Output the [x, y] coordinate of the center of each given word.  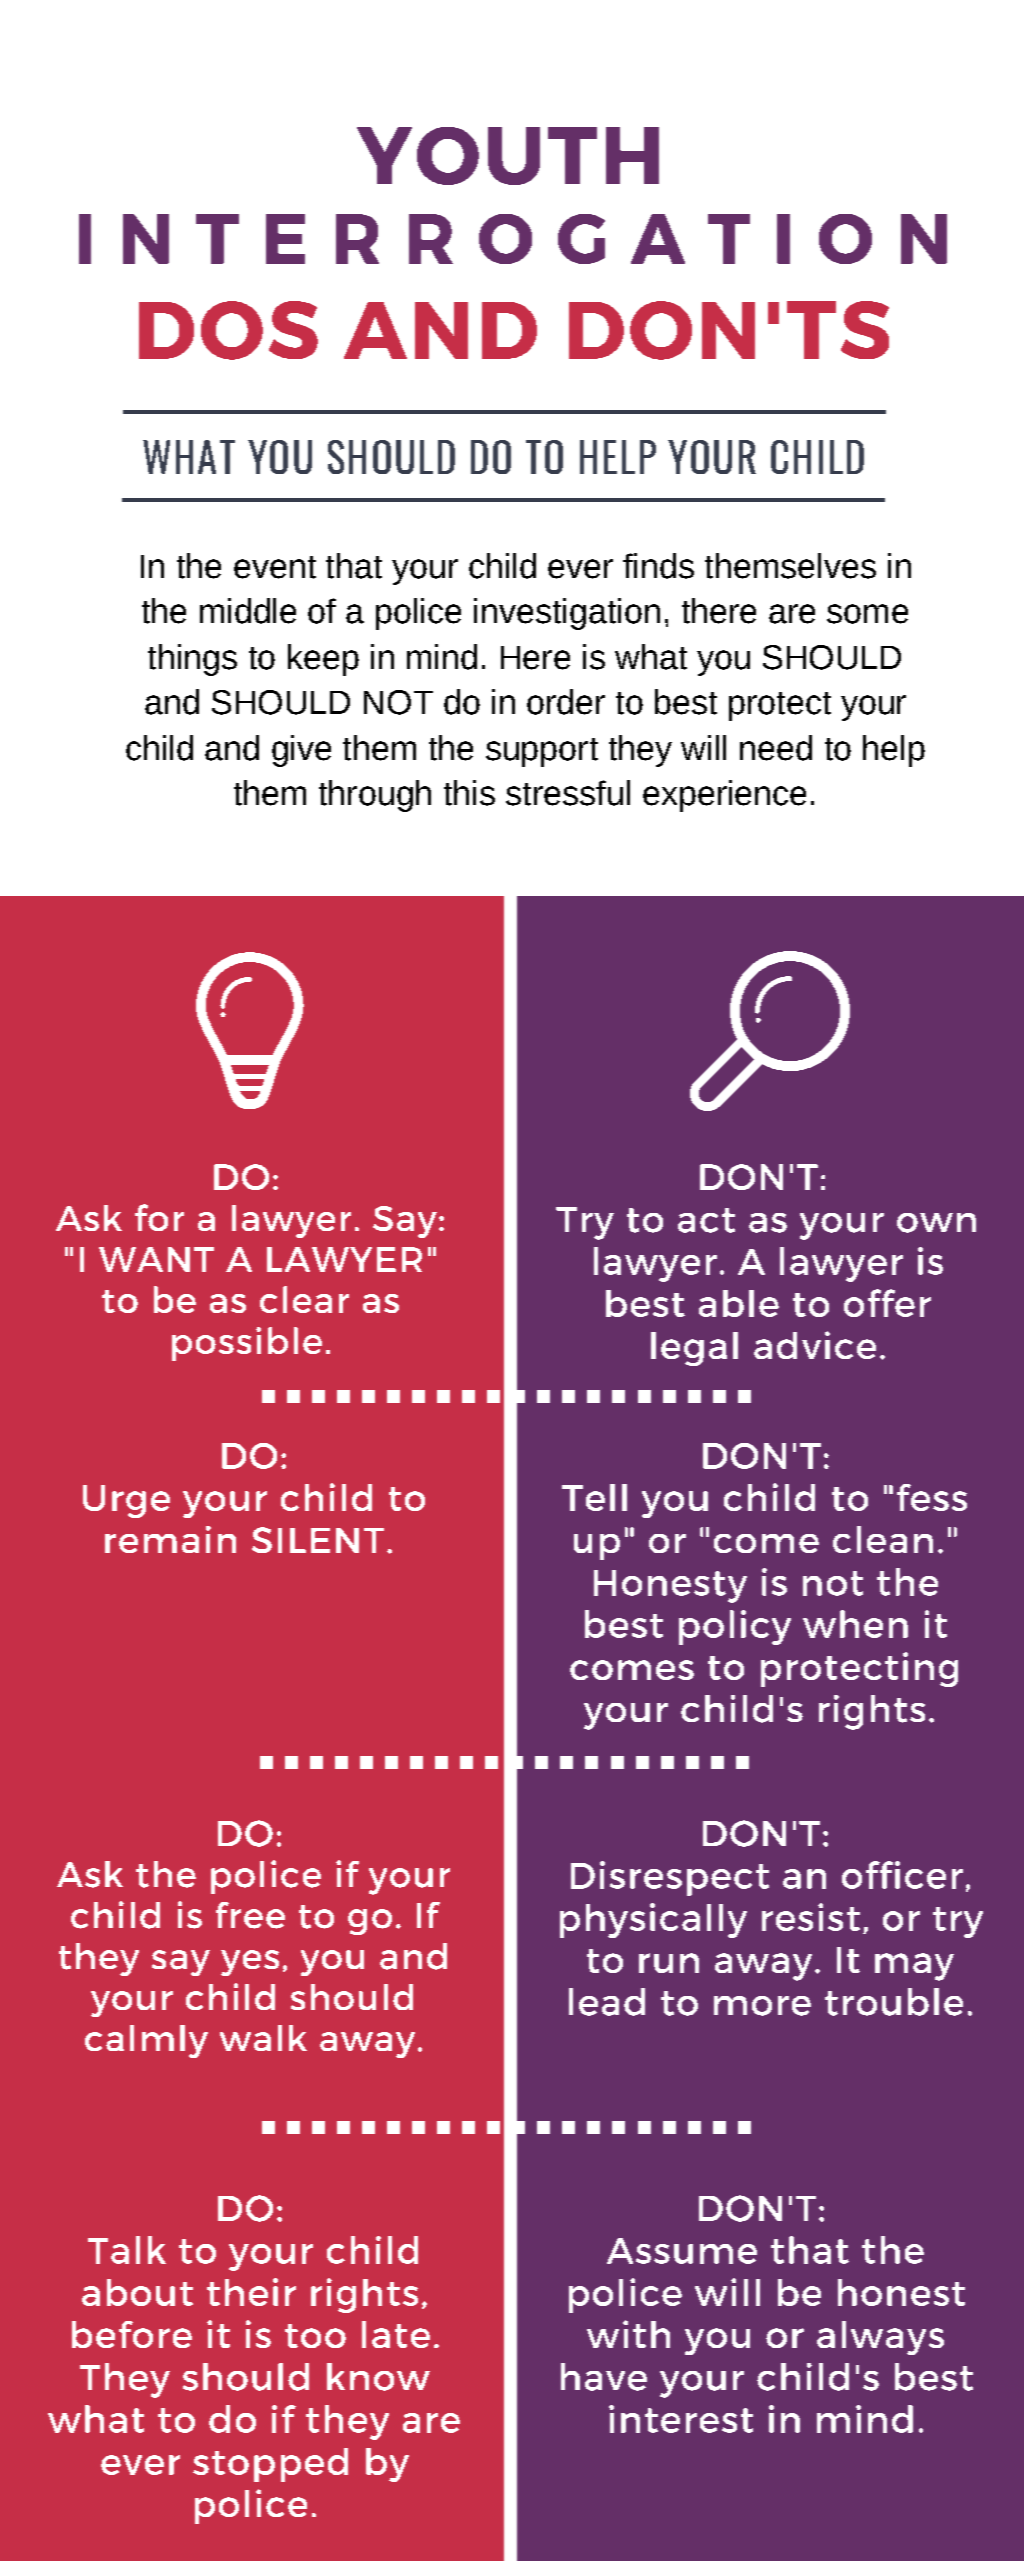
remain [170, 1539]
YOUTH [508, 156]
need [776, 748]
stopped [270, 2465]
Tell [594, 1497]
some [867, 614]
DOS [228, 330]
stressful [568, 793]
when [855, 1624]
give [301, 751]
